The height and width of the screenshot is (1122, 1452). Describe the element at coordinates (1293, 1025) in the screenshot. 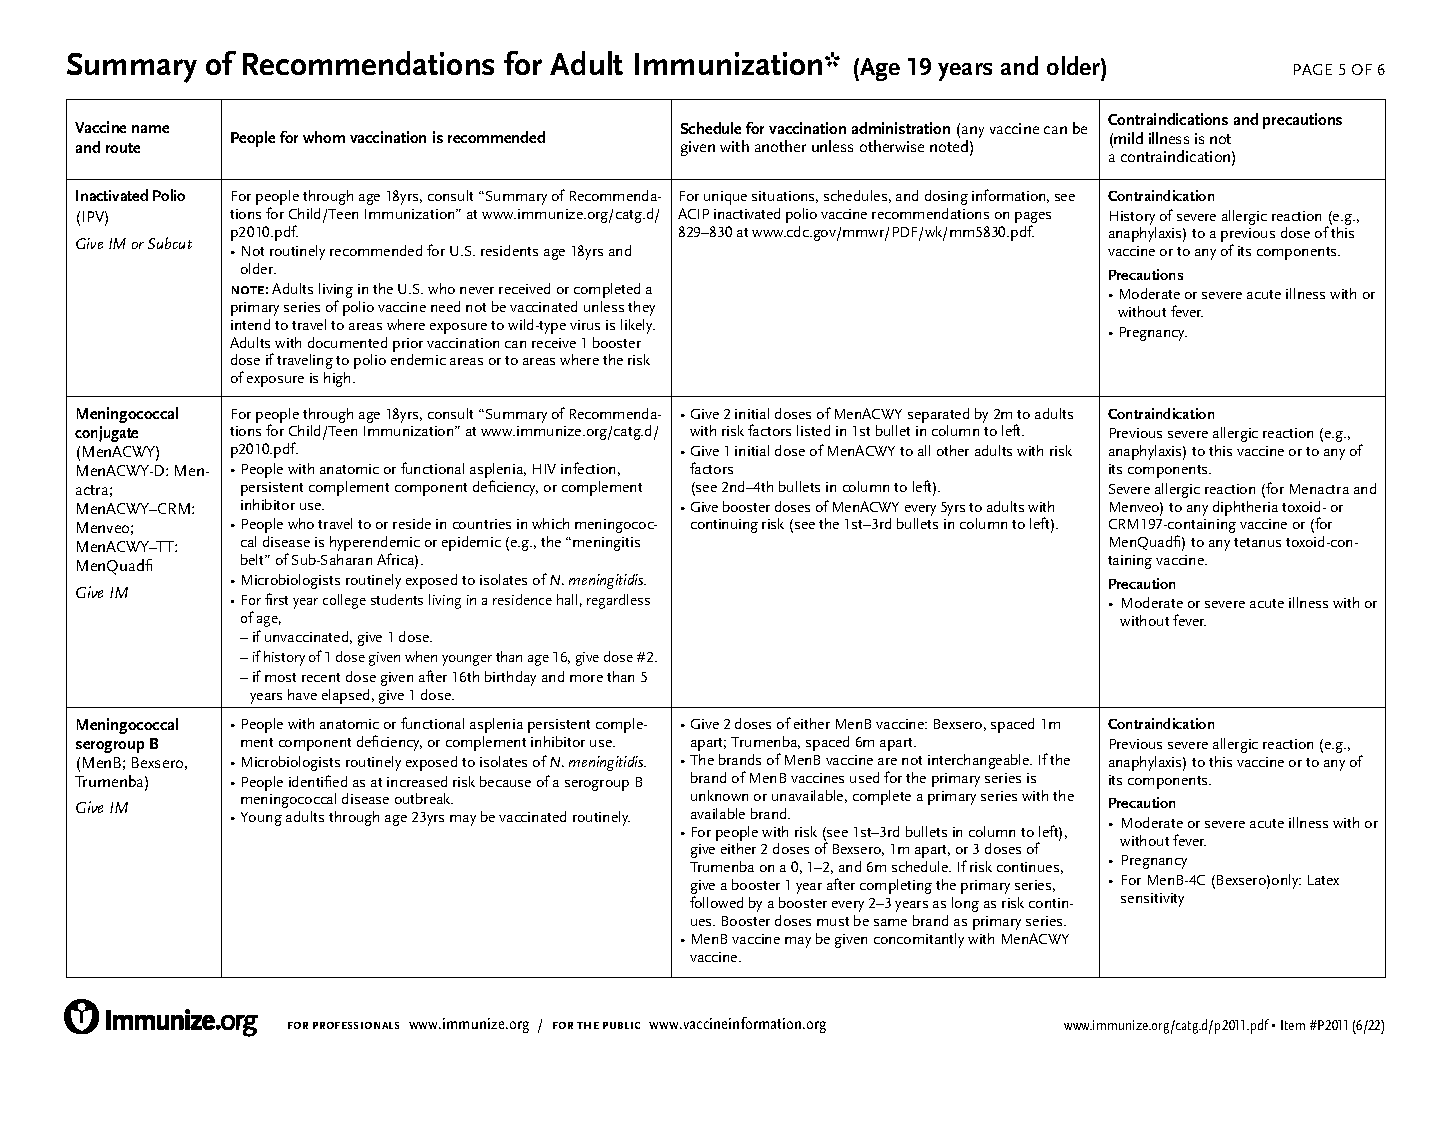

I see `Item` at that location.
